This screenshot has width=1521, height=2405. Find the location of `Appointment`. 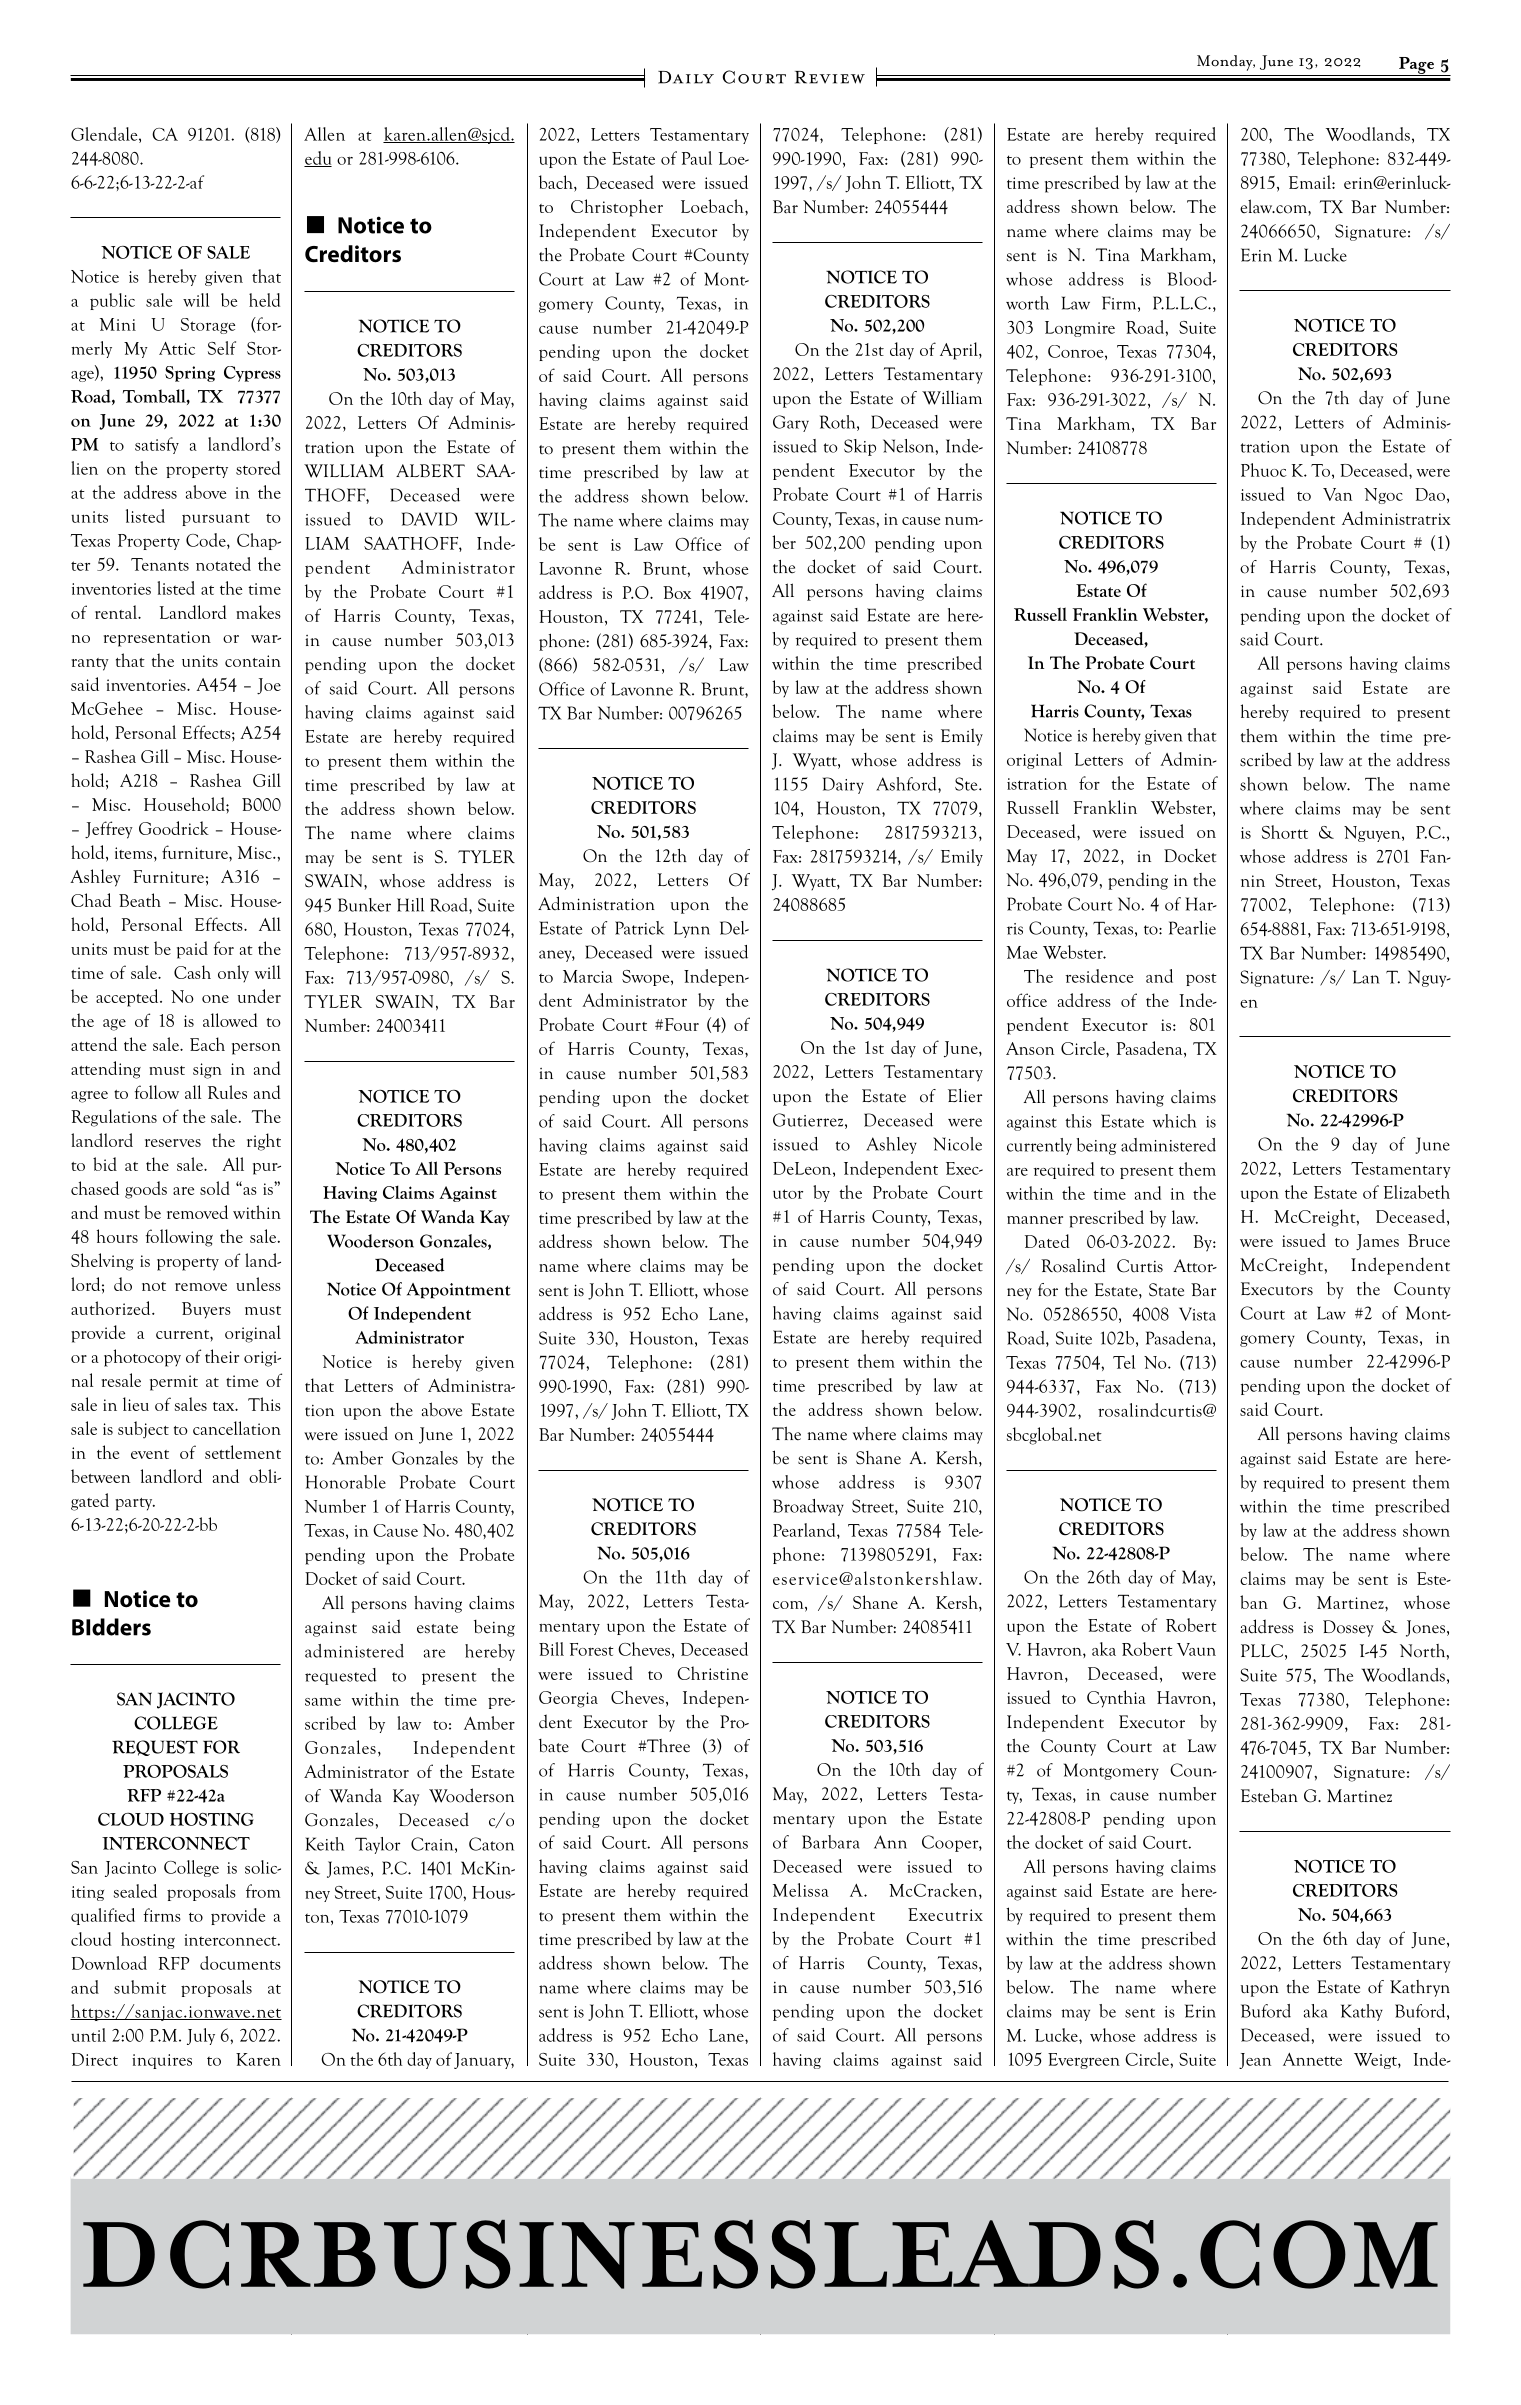

Appointment is located at coordinates (459, 1291).
